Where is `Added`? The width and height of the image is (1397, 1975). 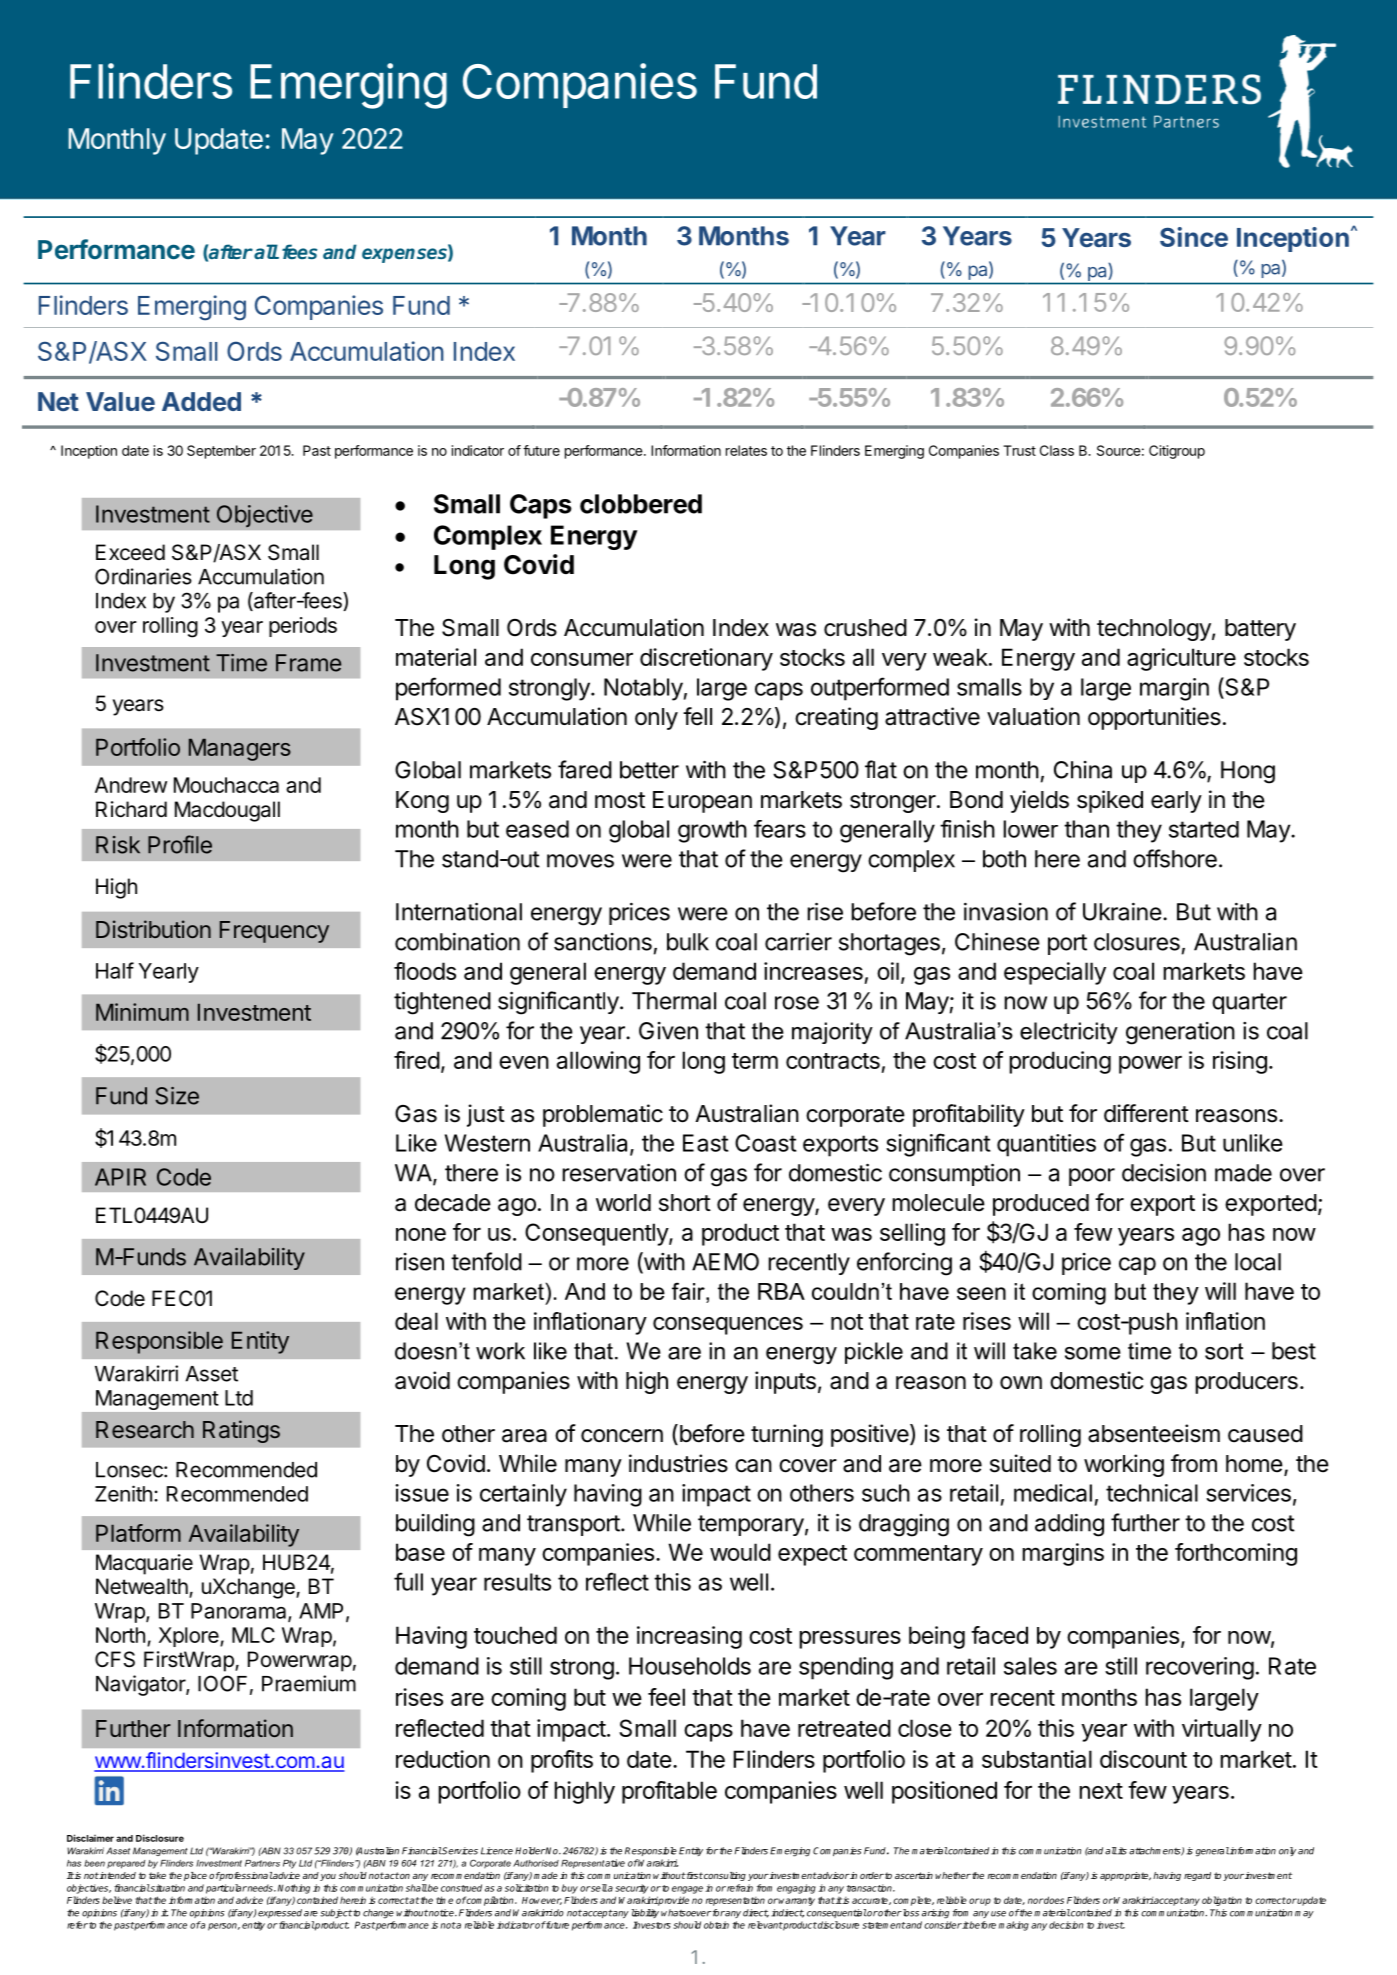
Added is located at coordinates (201, 401).
